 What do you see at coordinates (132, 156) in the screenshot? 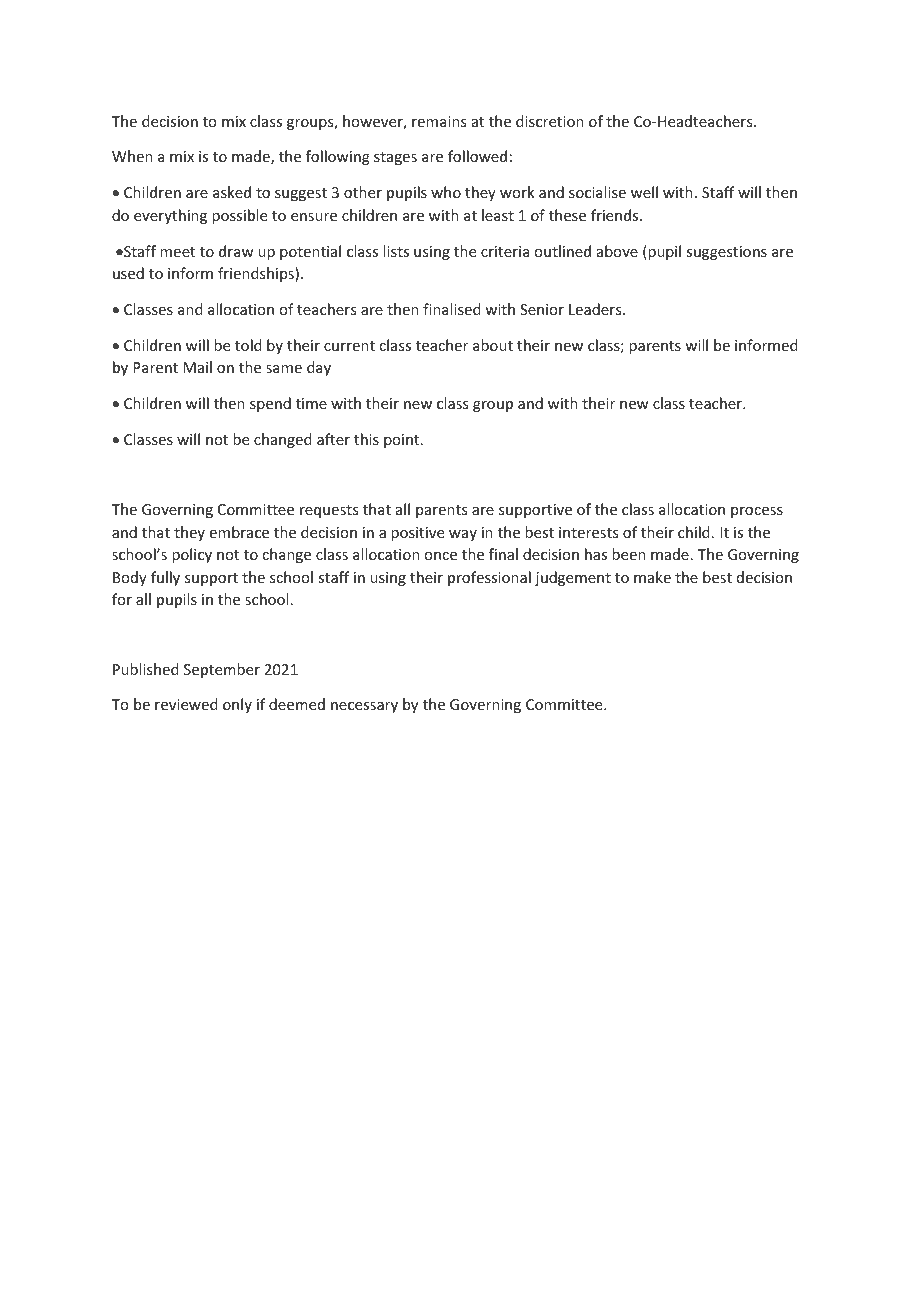
I see `When` at bounding box center [132, 156].
